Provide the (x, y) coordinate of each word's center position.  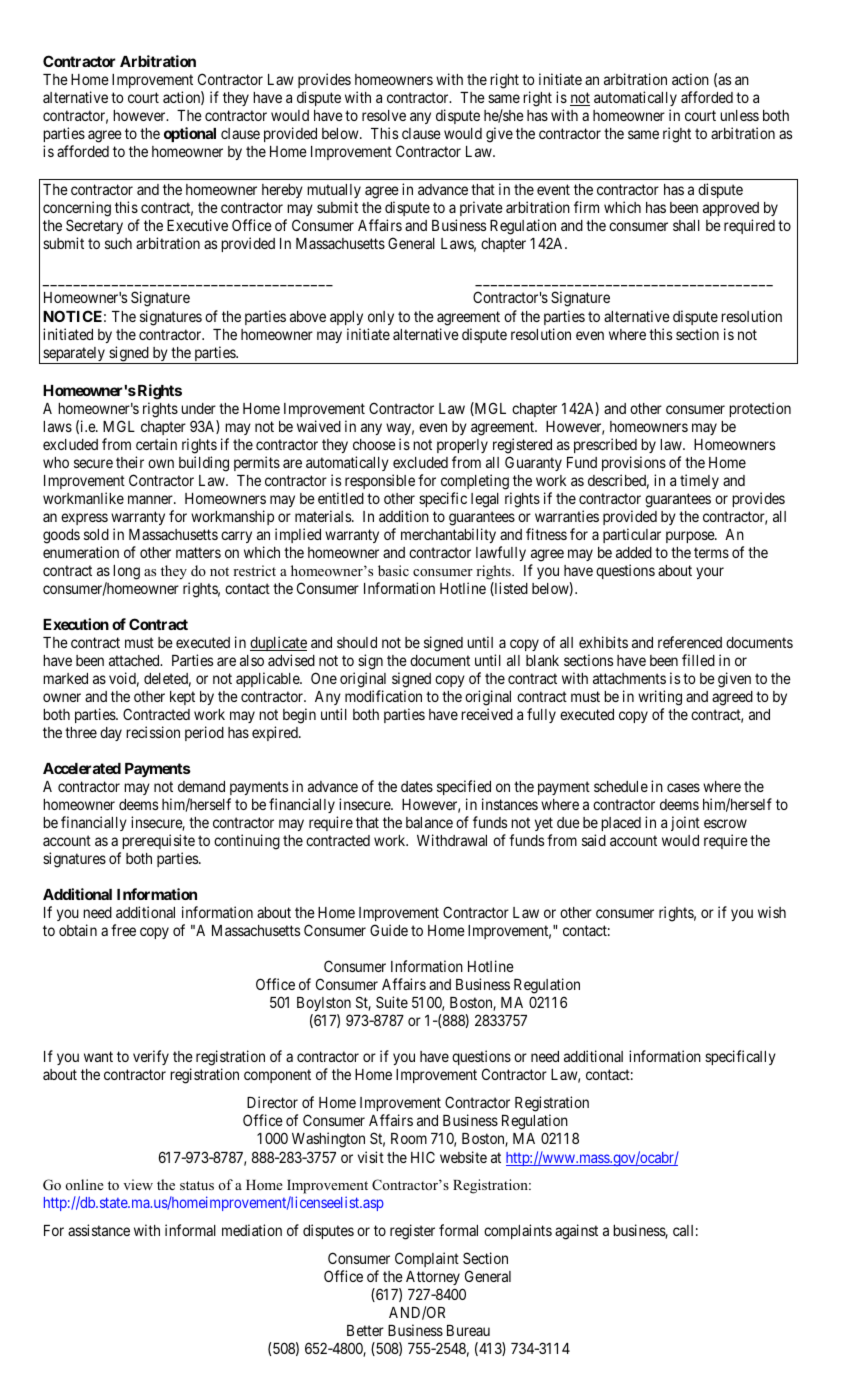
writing (660, 698)
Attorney (433, 1278)
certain (156, 444)
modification (383, 696)
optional (190, 134)
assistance (99, 1230)
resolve (384, 115)
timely (699, 481)
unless (739, 115)
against (576, 1232)
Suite (392, 1002)
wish (772, 912)
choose (374, 444)
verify (151, 1057)
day (111, 734)
